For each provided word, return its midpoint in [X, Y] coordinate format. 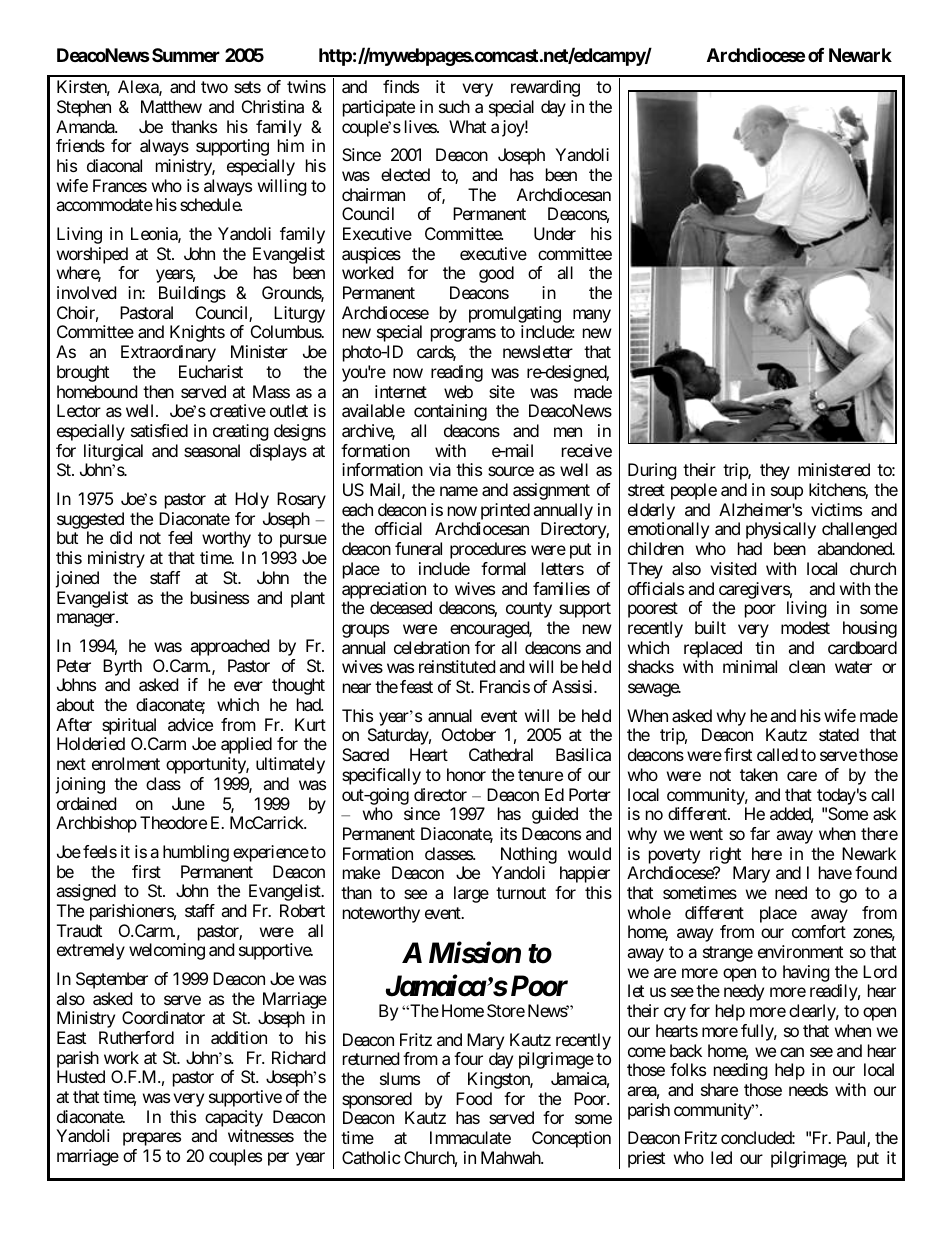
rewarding [545, 88]
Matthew [171, 106]
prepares [152, 1139]
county [529, 610]
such [454, 106]
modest [805, 627]
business [220, 597]
